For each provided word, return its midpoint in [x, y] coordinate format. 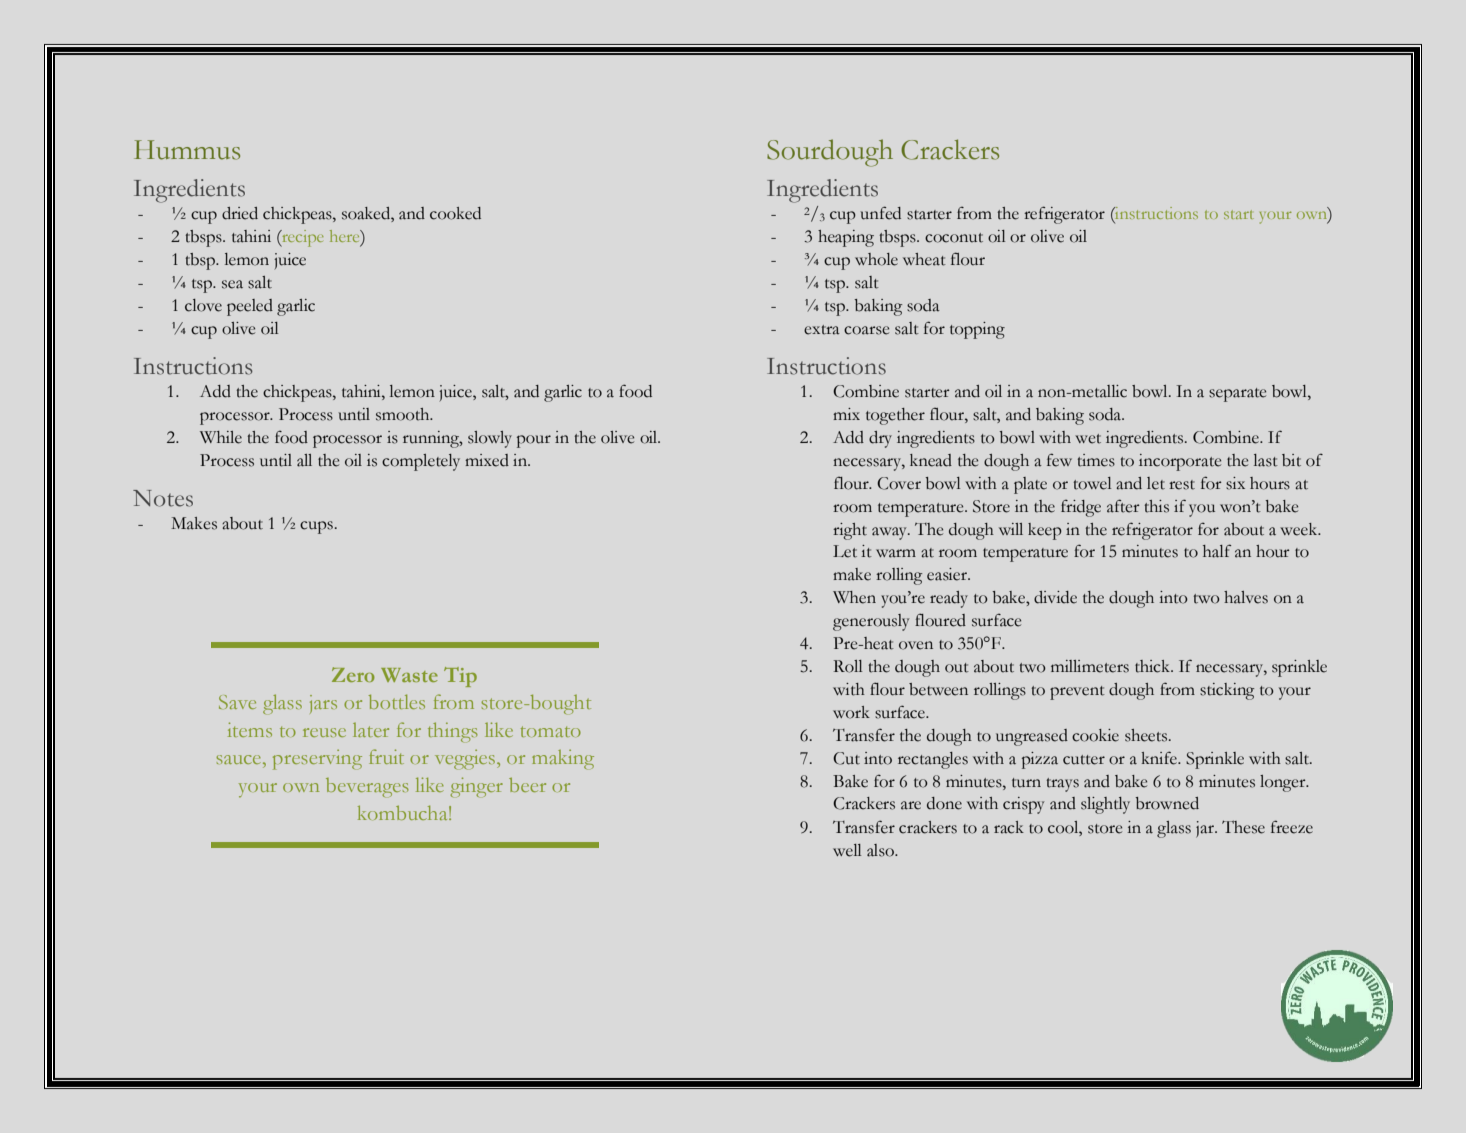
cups [316, 527]
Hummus [187, 150]
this [1156, 506]
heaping [846, 238]
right [850, 531]
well [847, 850]
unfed [880, 213]
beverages [367, 788]
